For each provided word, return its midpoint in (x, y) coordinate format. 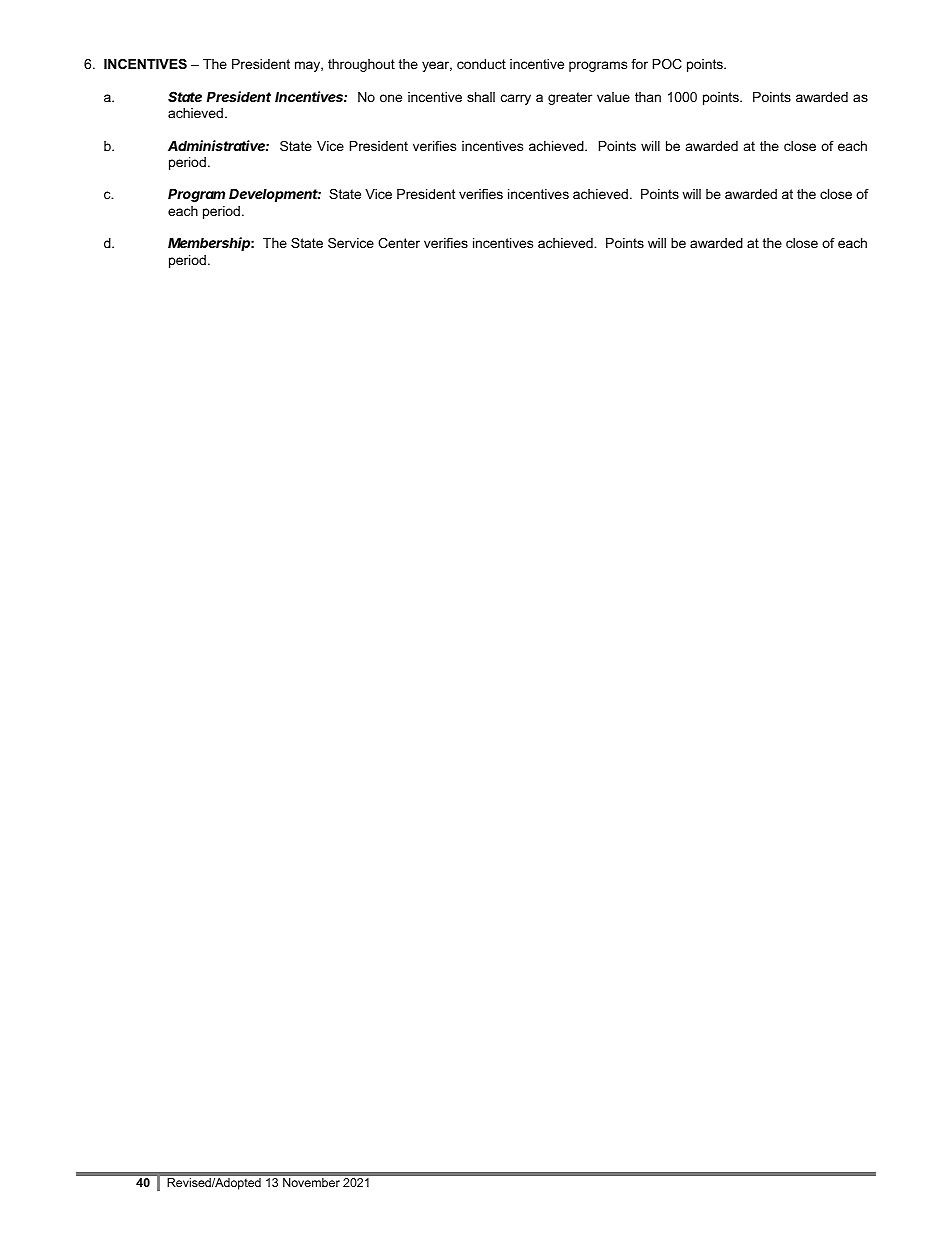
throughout (361, 65)
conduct (481, 64)
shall (481, 97)
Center (399, 243)
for (639, 64)
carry (516, 99)
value (613, 97)
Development (275, 195)
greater (570, 98)
